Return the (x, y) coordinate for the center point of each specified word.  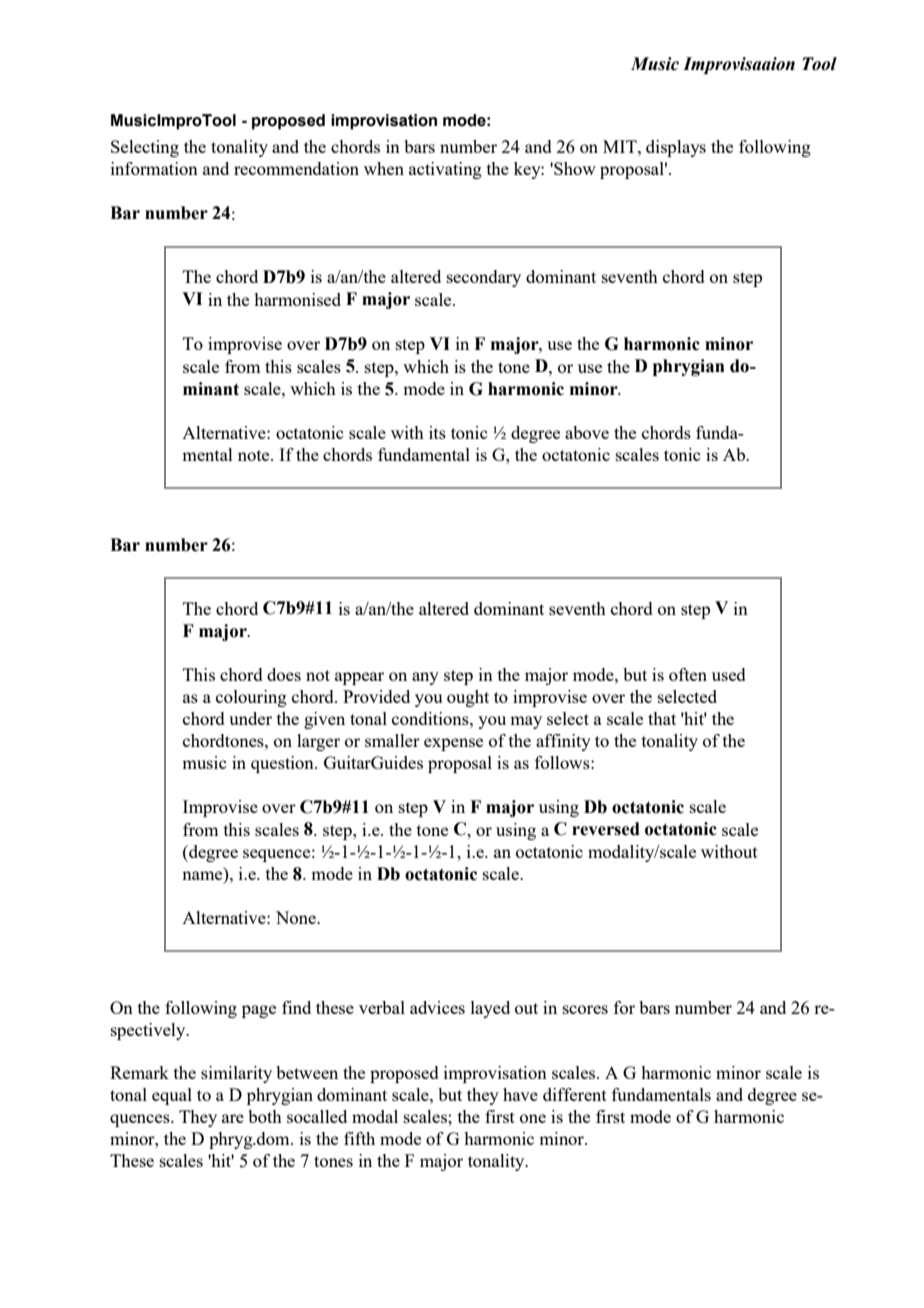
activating (445, 170)
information (154, 168)
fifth (359, 1138)
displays (676, 148)
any (425, 678)
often (688, 674)
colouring (251, 698)
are (233, 1118)
